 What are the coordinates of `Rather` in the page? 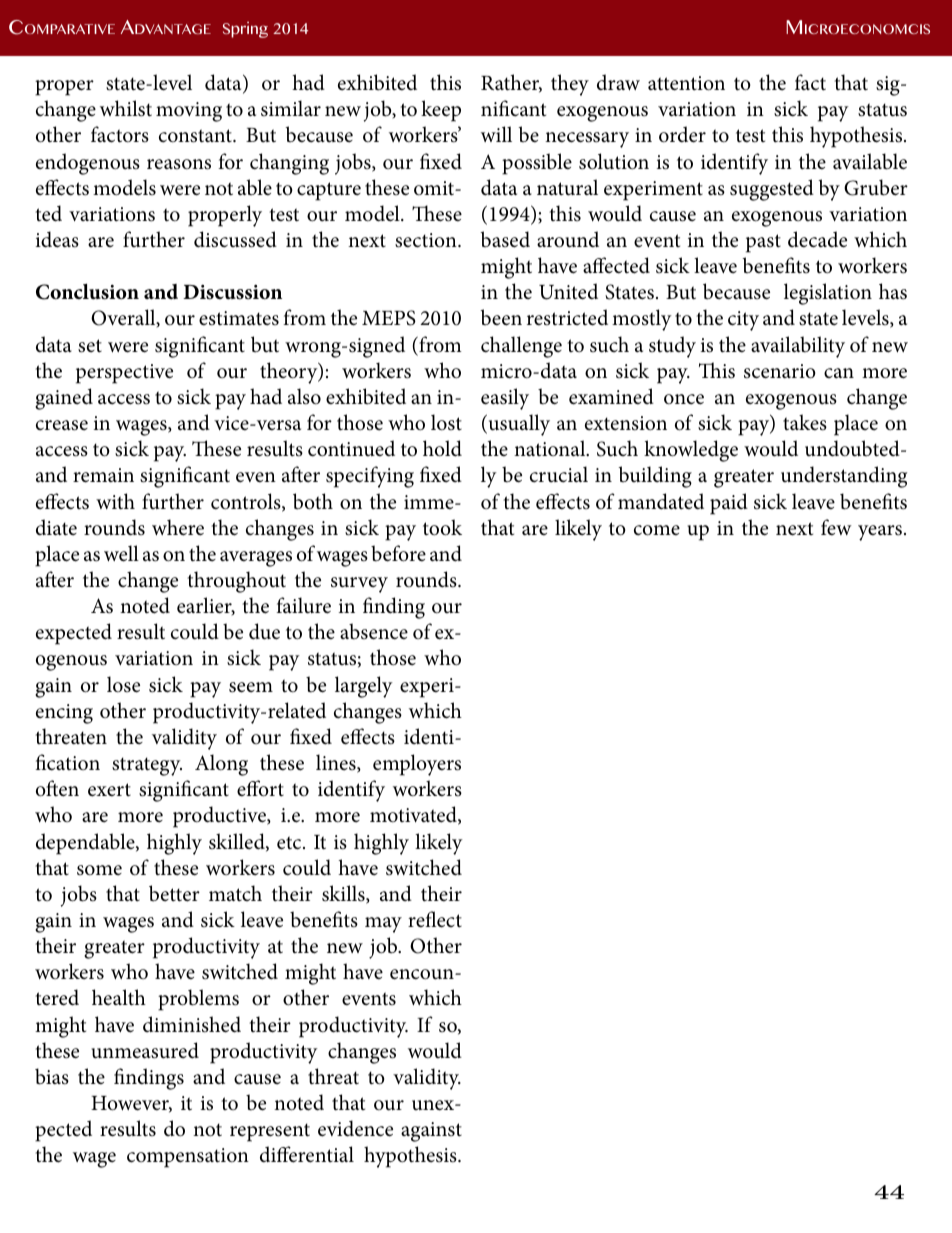 It's located at (511, 83).
